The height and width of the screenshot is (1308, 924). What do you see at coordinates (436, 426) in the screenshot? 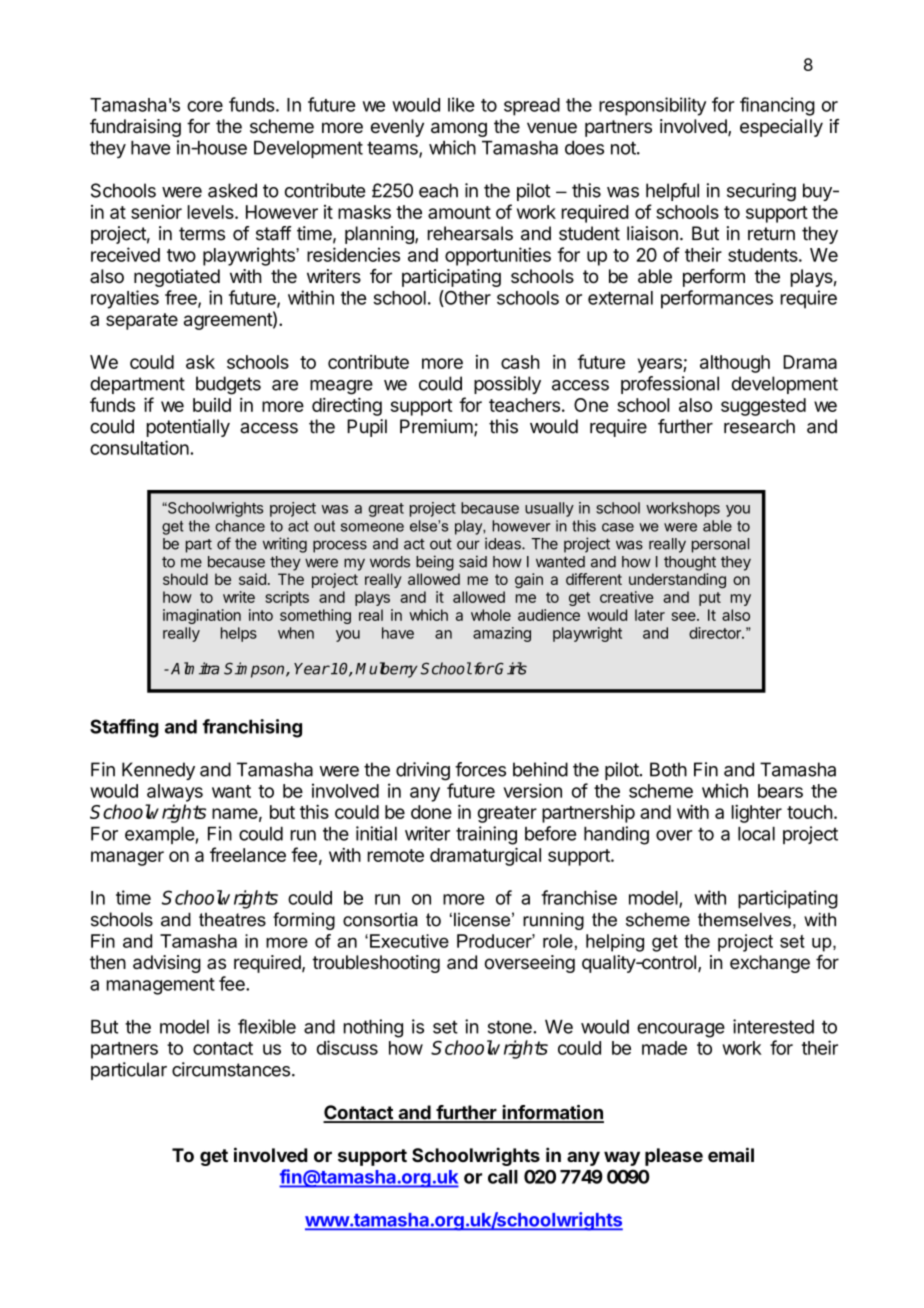
I see `Premium` at bounding box center [436, 426].
